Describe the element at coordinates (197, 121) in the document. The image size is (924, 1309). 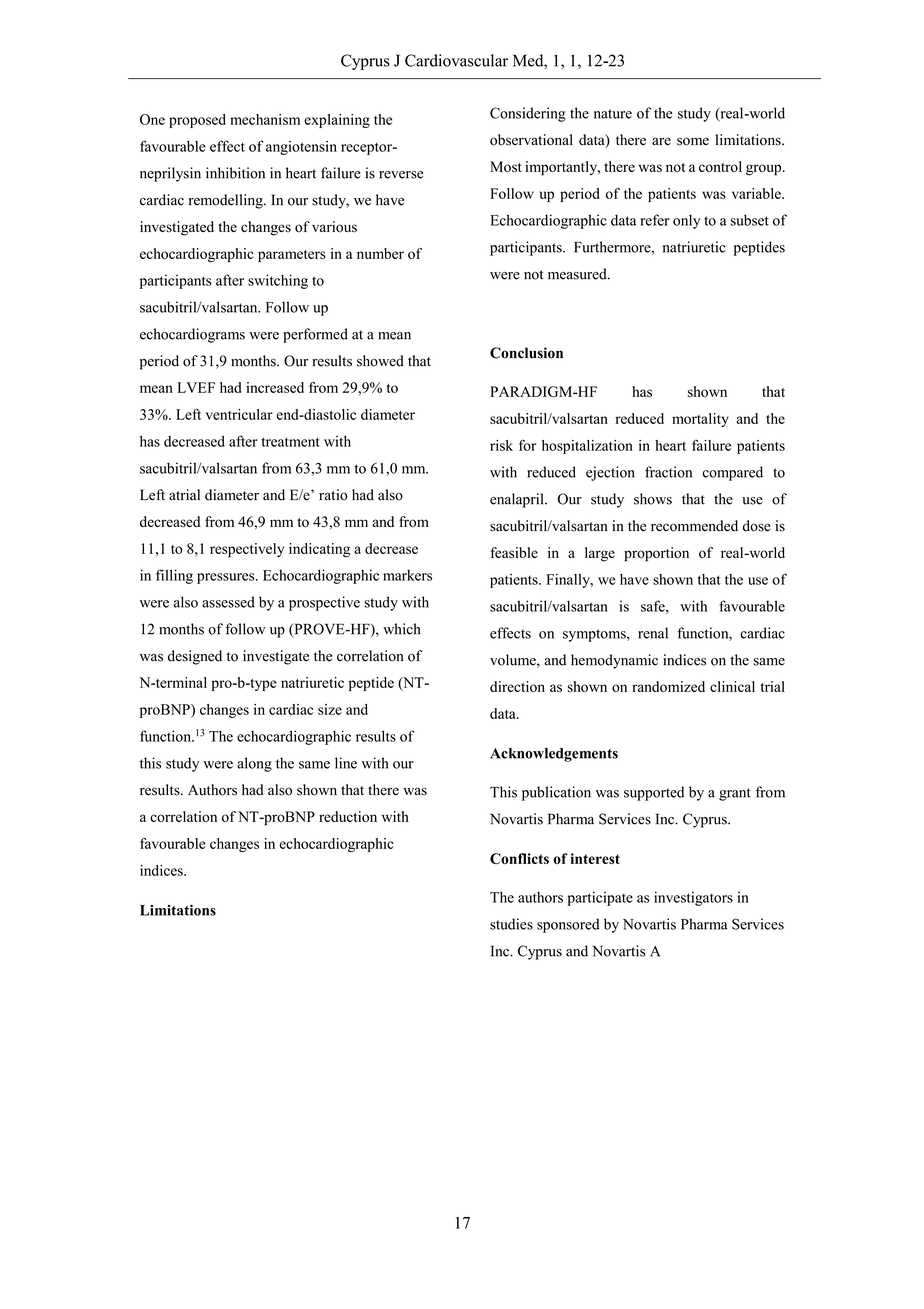
I see `proposed` at that location.
